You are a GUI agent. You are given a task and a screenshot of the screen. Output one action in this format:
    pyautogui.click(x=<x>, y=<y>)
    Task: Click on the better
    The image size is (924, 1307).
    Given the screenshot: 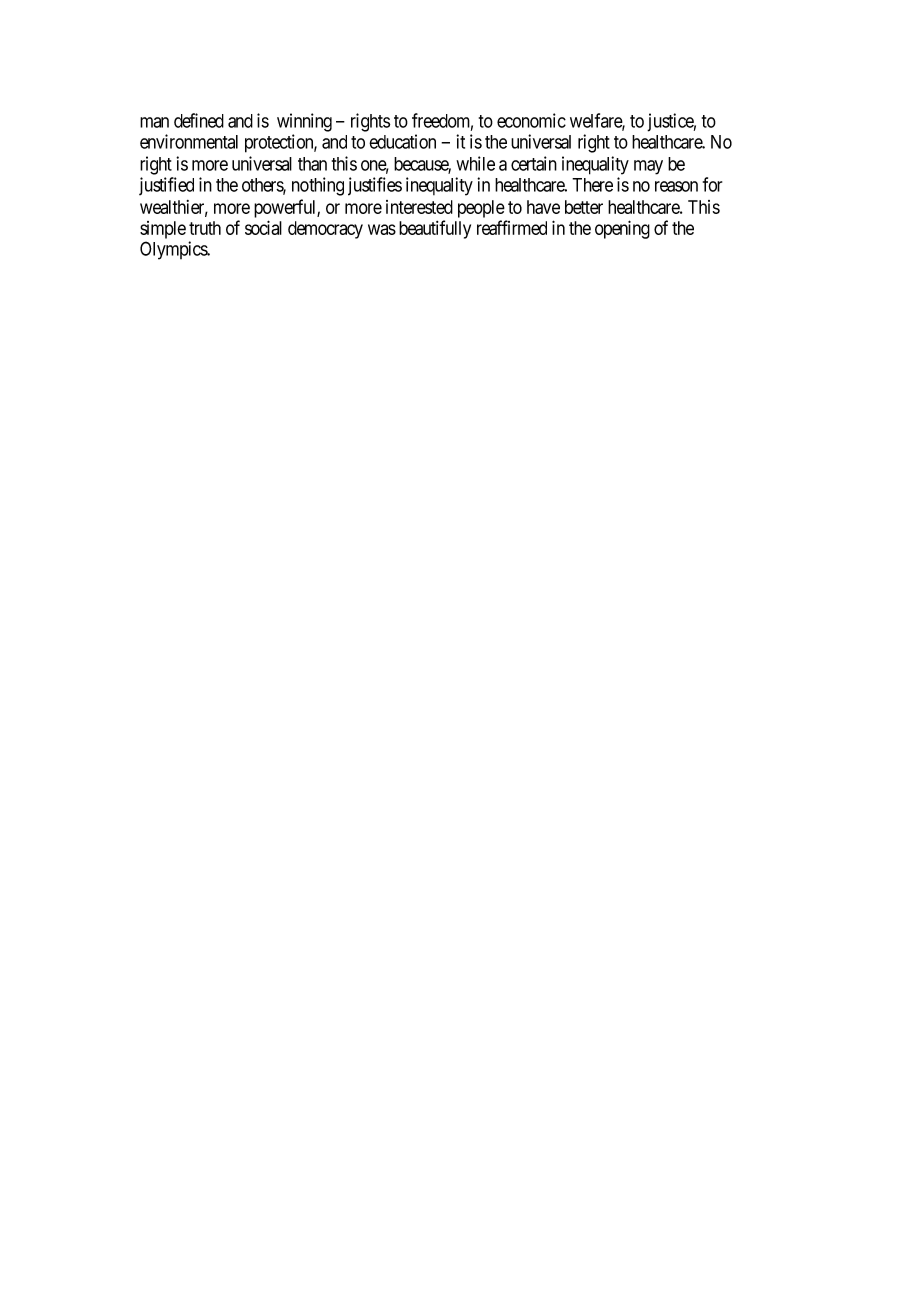 What is the action you would take?
    pyautogui.click(x=584, y=207)
